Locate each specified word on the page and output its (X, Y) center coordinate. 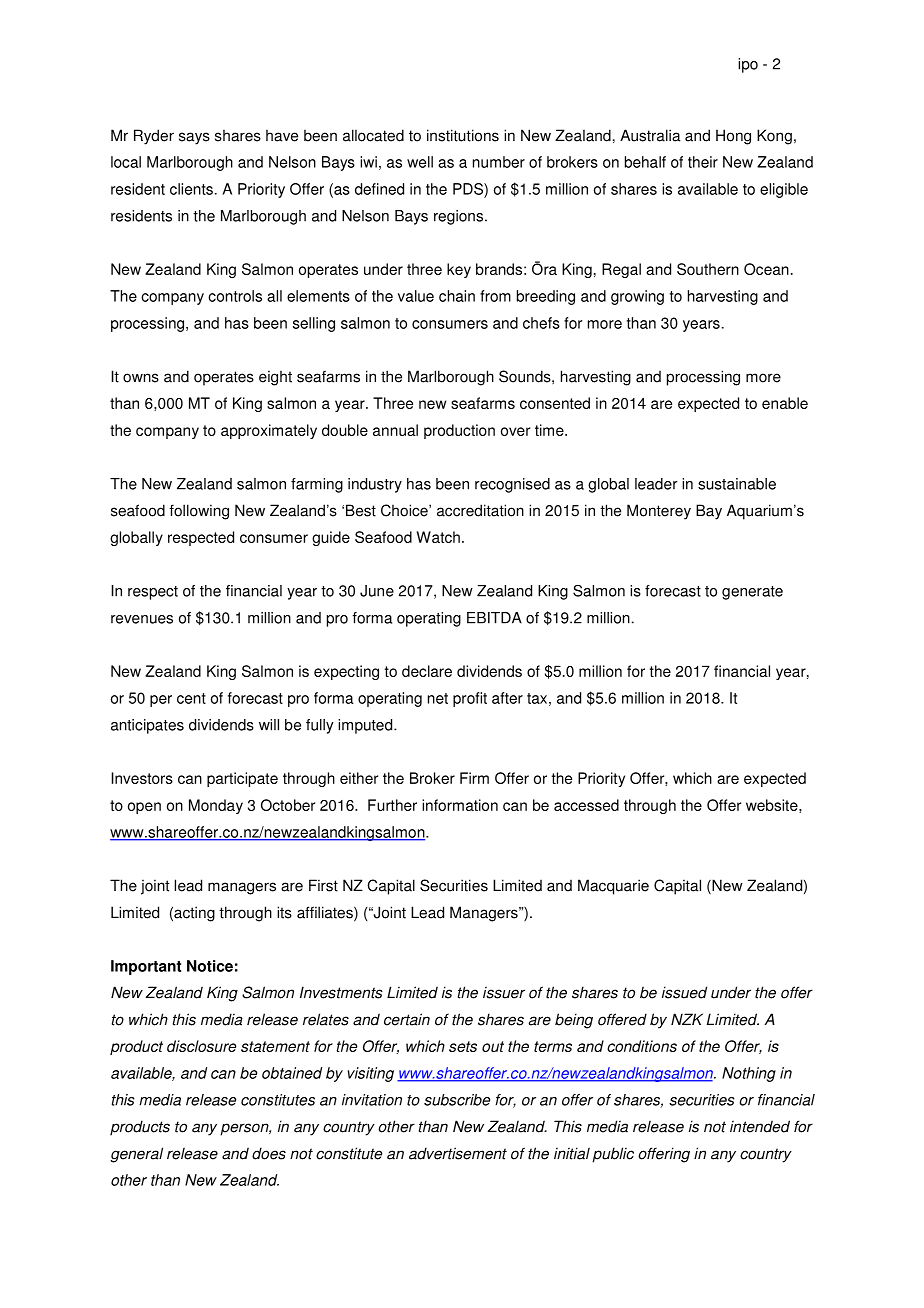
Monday (216, 806)
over (515, 431)
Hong (733, 137)
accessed (586, 805)
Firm (474, 778)
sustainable (737, 484)
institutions (463, 135)
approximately (269, 431)
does (269, 1153)
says (194, 138)
